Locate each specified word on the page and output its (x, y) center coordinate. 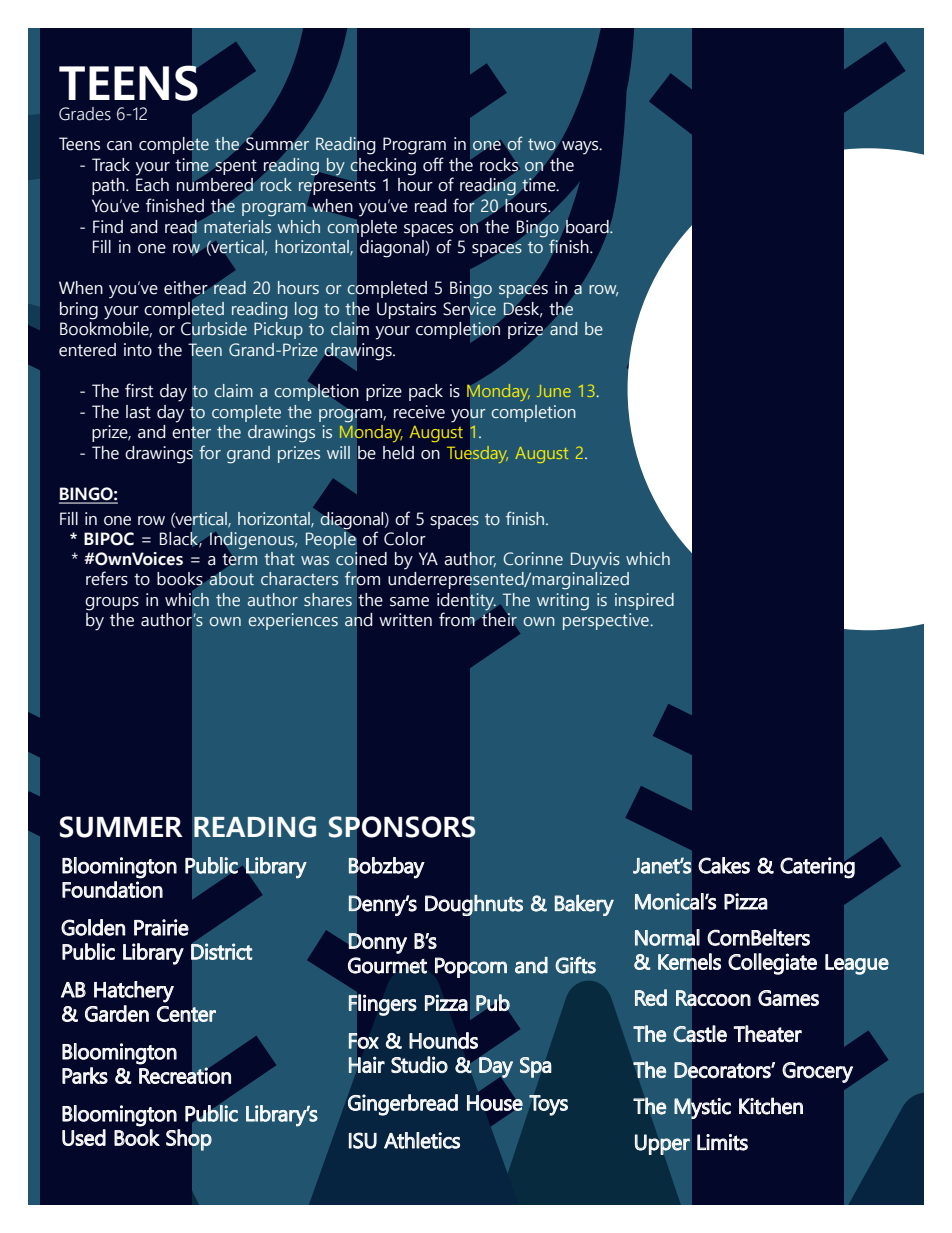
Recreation (185, 1074)
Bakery (584, 905)
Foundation (112, 889)
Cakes (724, 865)
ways (580, 147)
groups (112, 604)
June (554, 391)
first (139, 390)
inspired (644, 601)
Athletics (422, 1140)
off (433, 164)
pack (426, 392)
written (405, 620)
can (119, 146)
